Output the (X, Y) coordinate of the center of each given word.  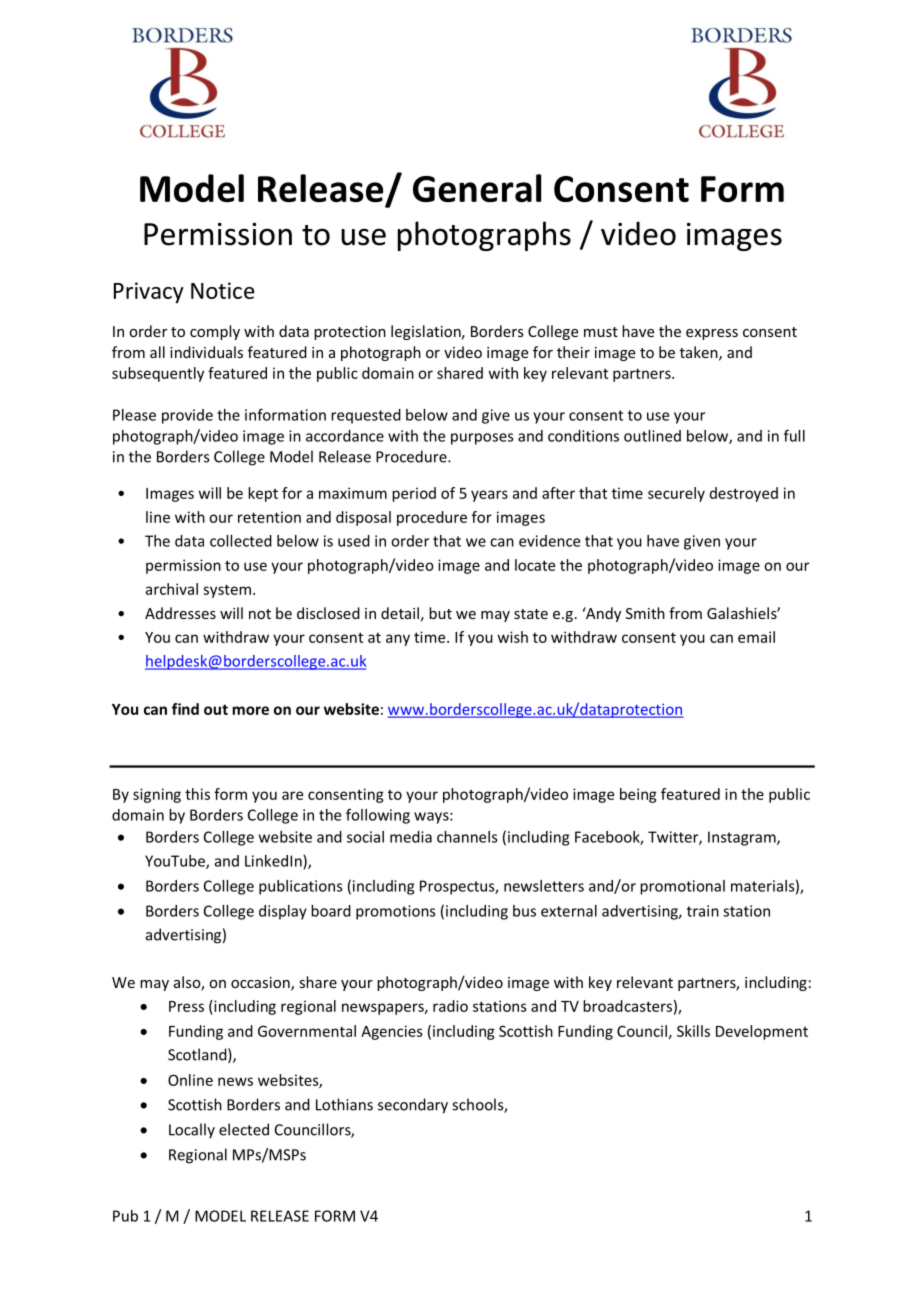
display (283, 912)
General (477, 188)
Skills (693, 1031)
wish (513, 637)
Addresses (180, 613)
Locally (192, 1131)
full (794, 435)
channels (467, 837)
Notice (223, 290)
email (756, 637)
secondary (413, 1106)
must (601, 332)
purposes (482, 439)
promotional (682, 887)
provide (187, 416)
